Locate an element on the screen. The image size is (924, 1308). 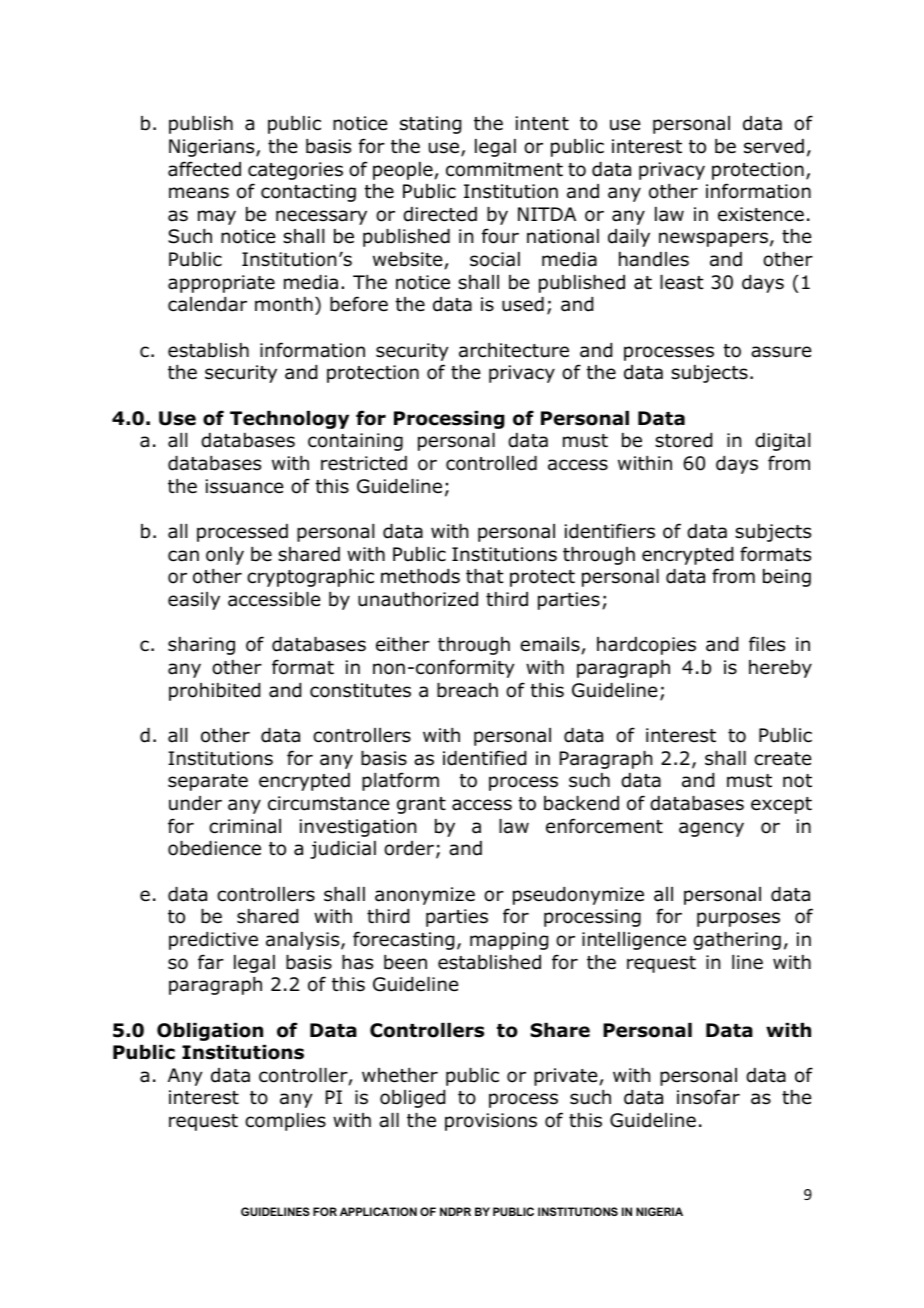
complies is located at coordinates (285, 1122).
